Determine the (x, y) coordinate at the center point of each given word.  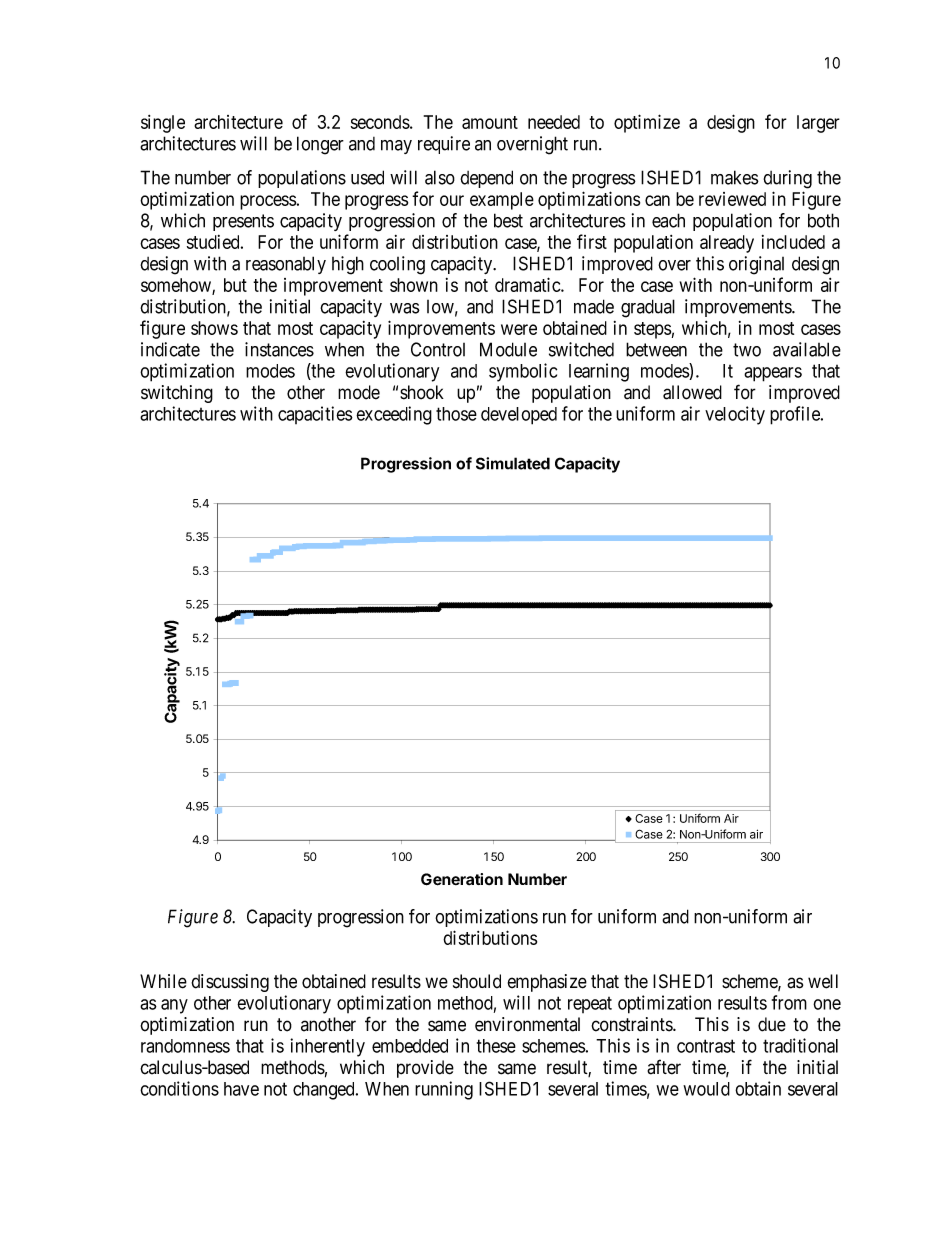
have (241, 1089)
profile (796, 415)
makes (735, 177)
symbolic (523, 372)
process (268, 202)
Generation (462, 879)
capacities (315, 415)
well (823, 981)
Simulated (513, 463)
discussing (230, 983)
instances (279, 349)
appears (773, 374)
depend (486, 179)
